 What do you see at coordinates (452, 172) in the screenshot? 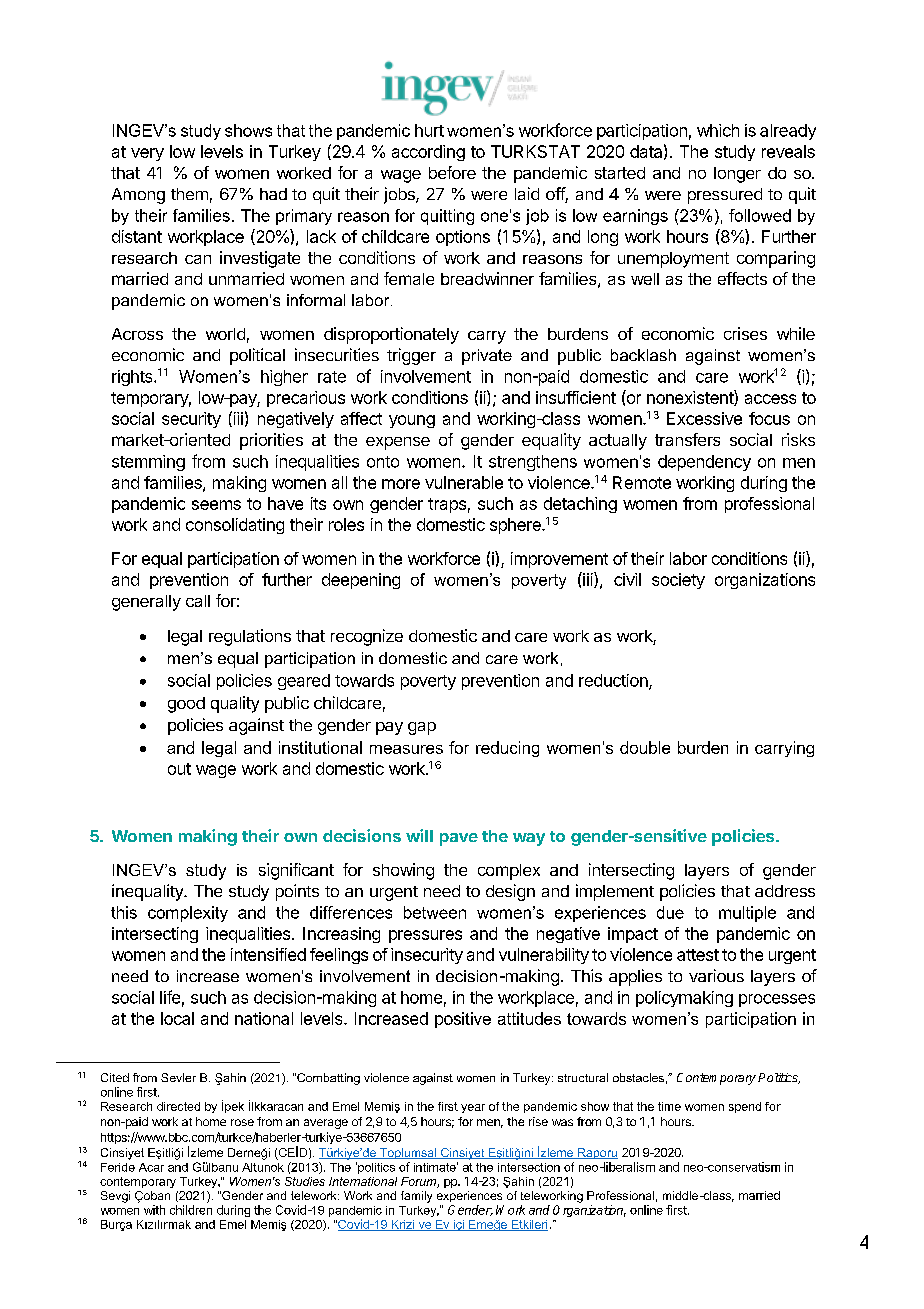
I see `before` at bounding box center [452, 172].
